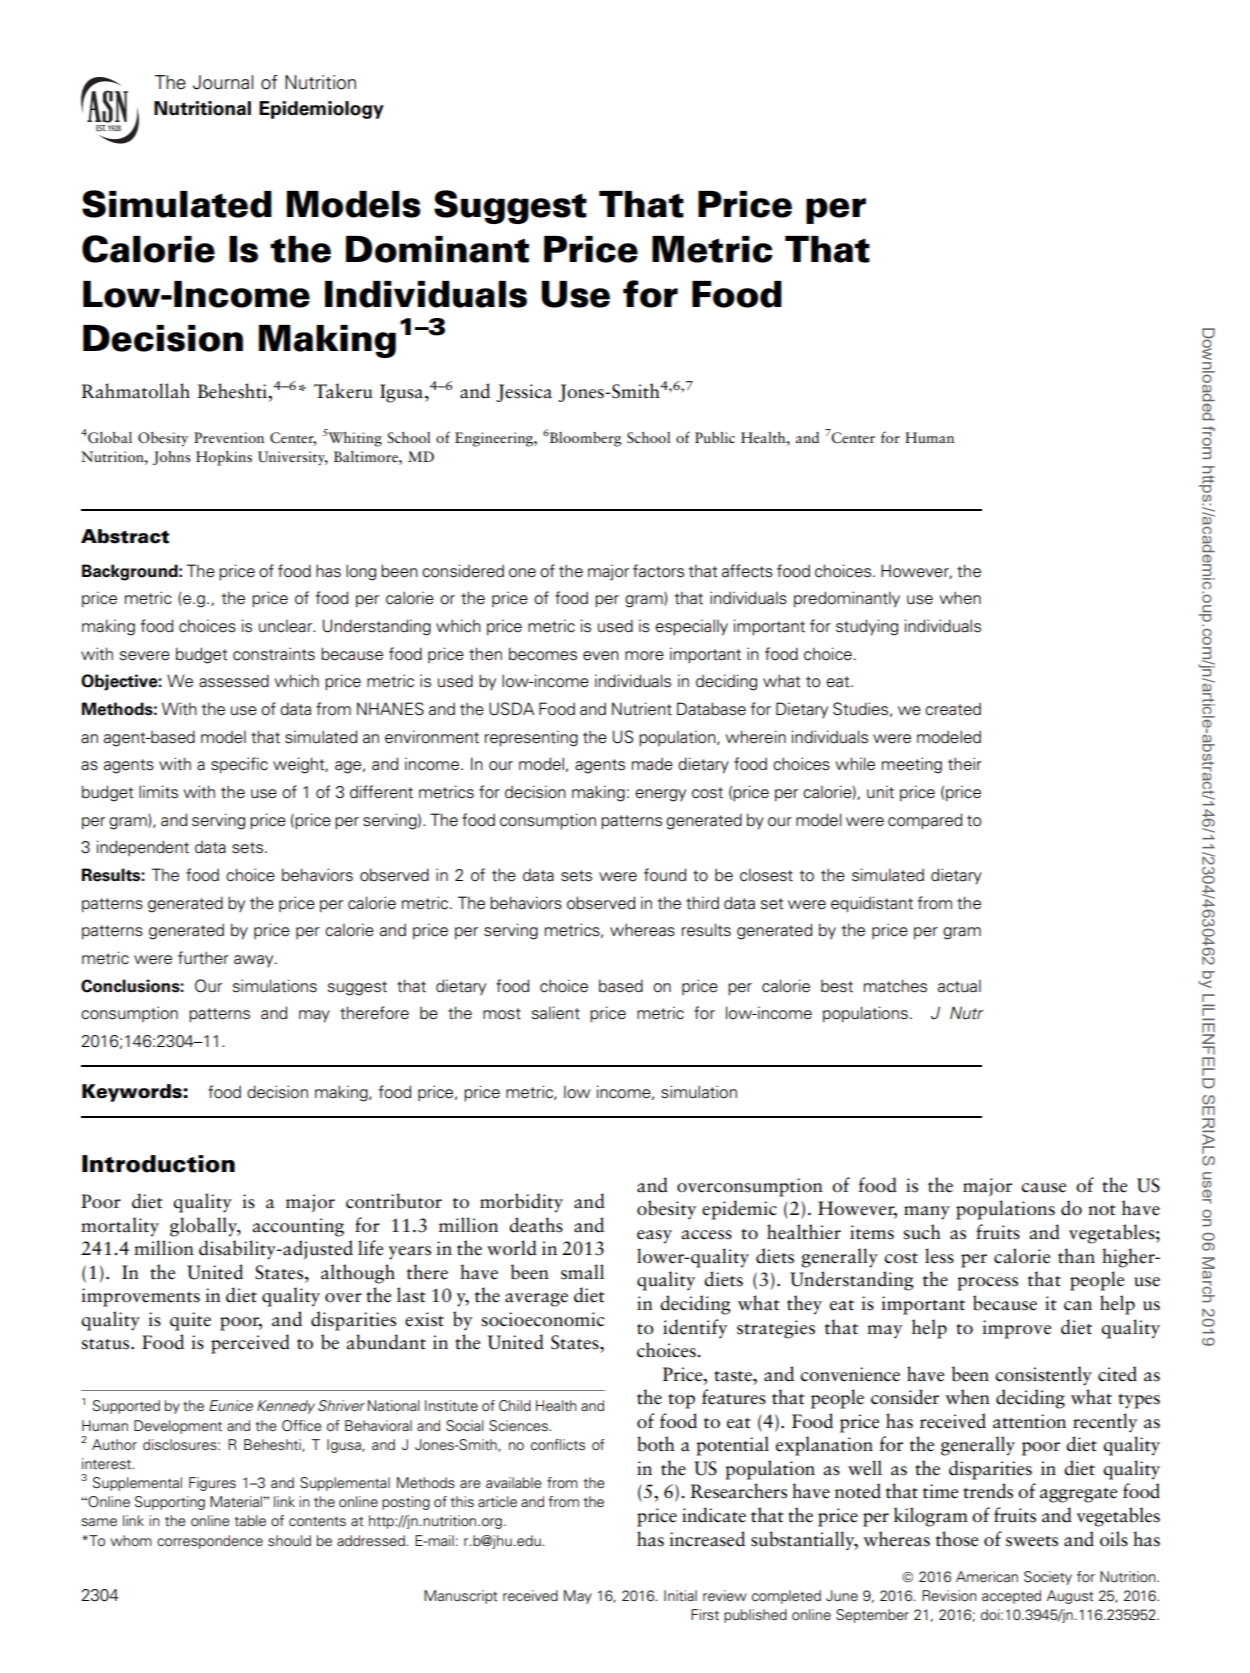  Describe the element at coordinates (321, 110) in the document. I see `Epidemiology` at that location.
